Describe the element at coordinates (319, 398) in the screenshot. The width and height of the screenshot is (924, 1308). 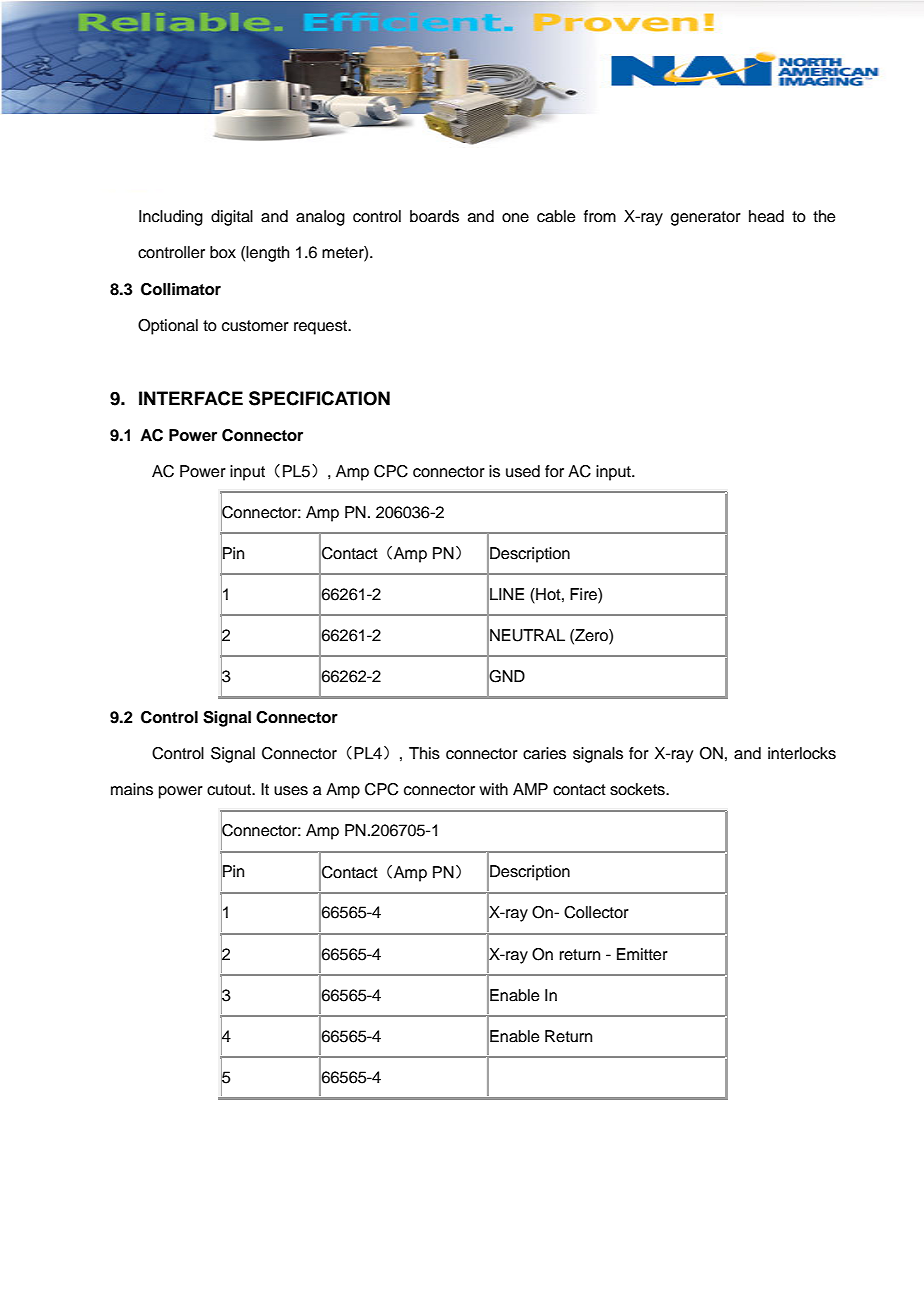
I see `SPECIFICATION` at that location.
